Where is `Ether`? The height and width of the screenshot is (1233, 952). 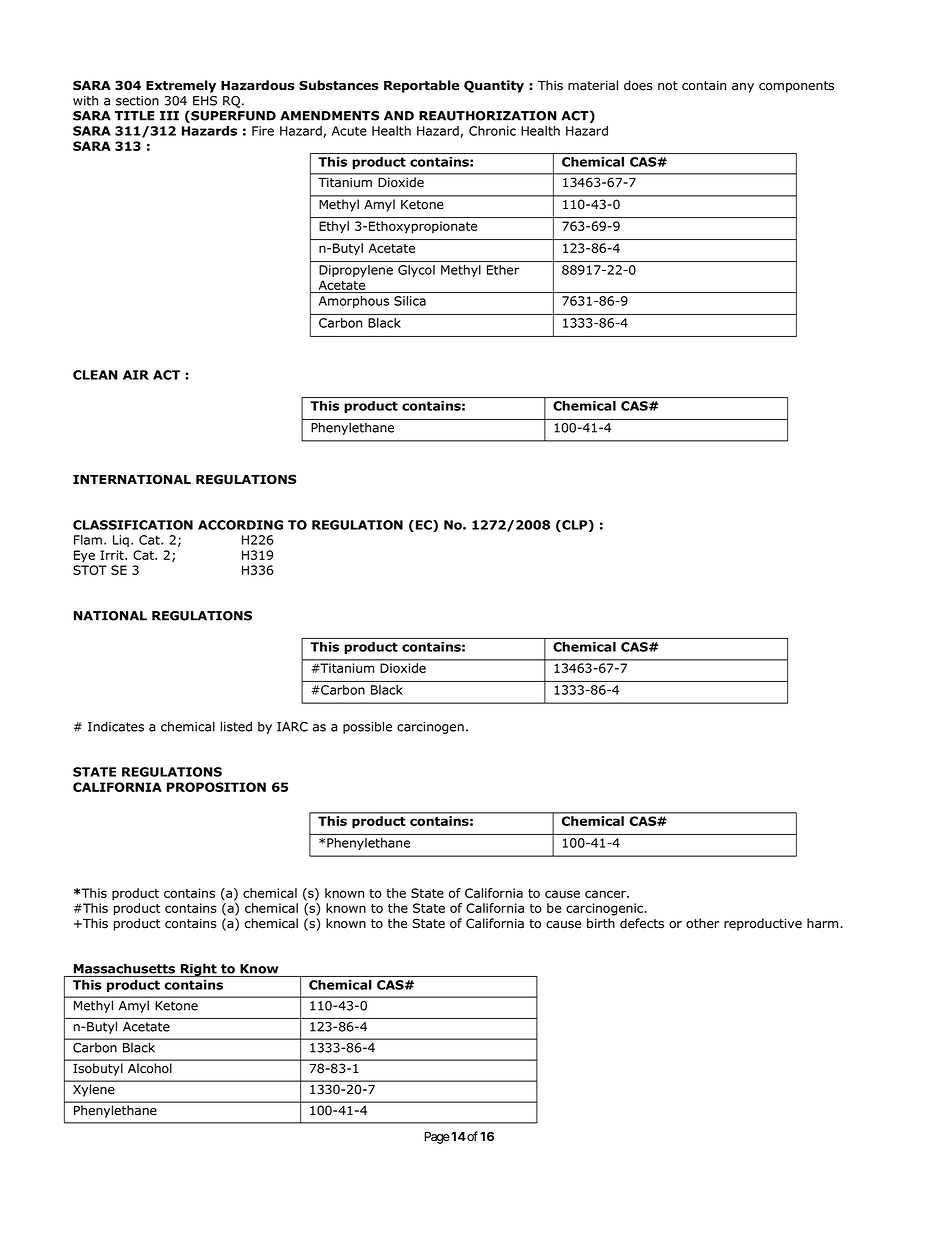 Ether is located at coordinates (503, 270).
